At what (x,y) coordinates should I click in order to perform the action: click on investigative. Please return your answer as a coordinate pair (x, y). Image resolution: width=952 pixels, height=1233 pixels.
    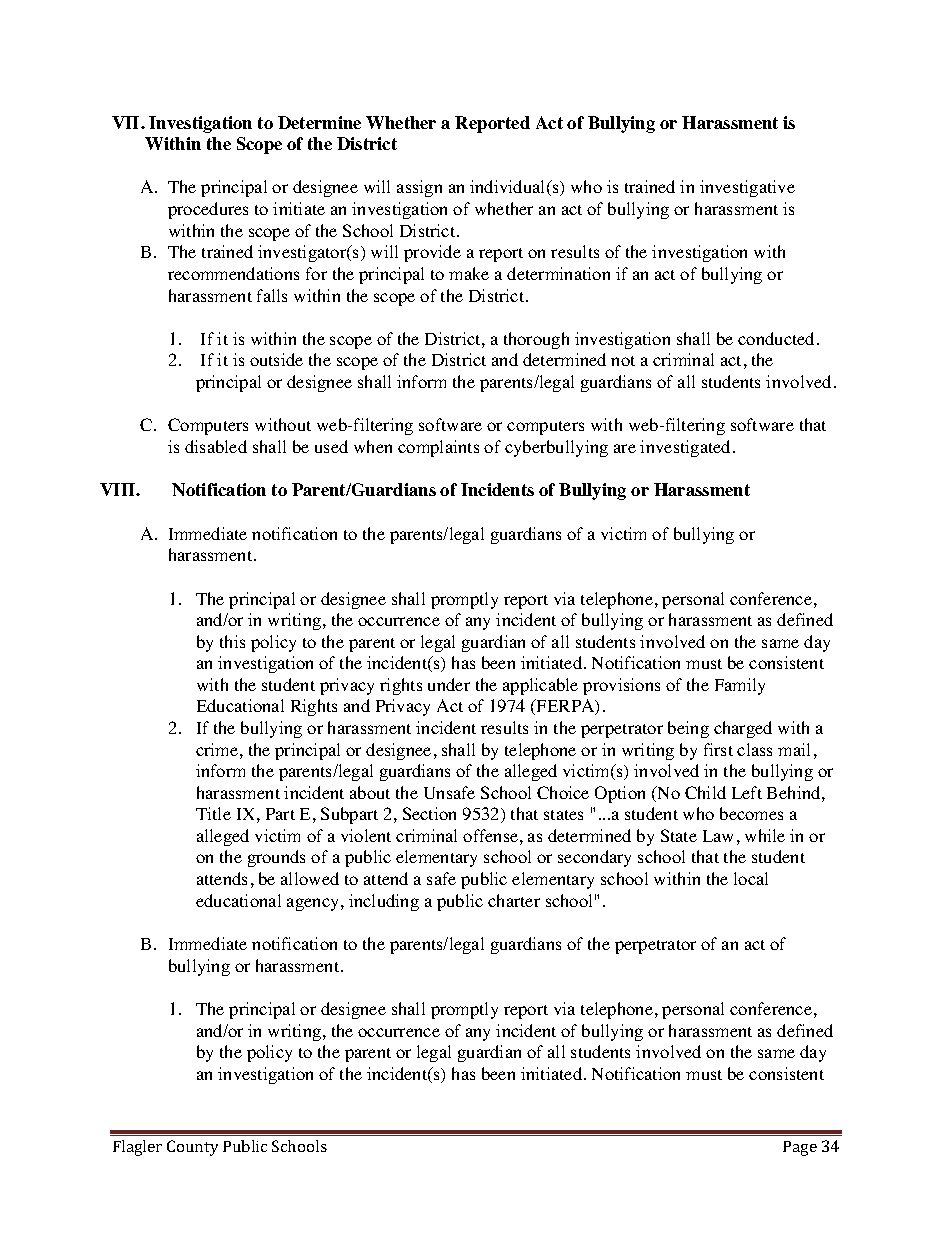
    Looking at the image, I should click on (747, 188).
